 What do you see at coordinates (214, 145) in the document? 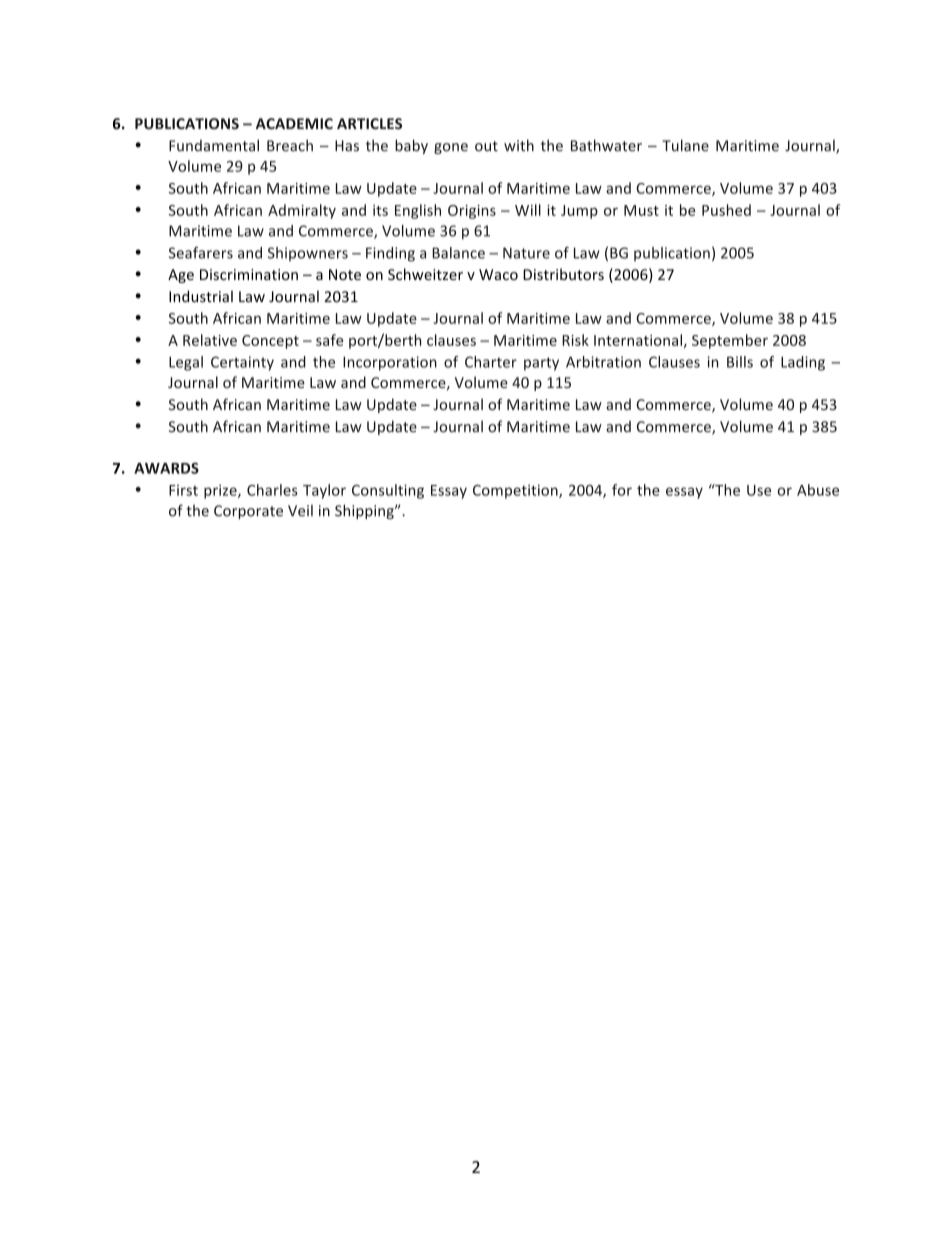
I see `Fundamental` at bounding box center [214, 145].
